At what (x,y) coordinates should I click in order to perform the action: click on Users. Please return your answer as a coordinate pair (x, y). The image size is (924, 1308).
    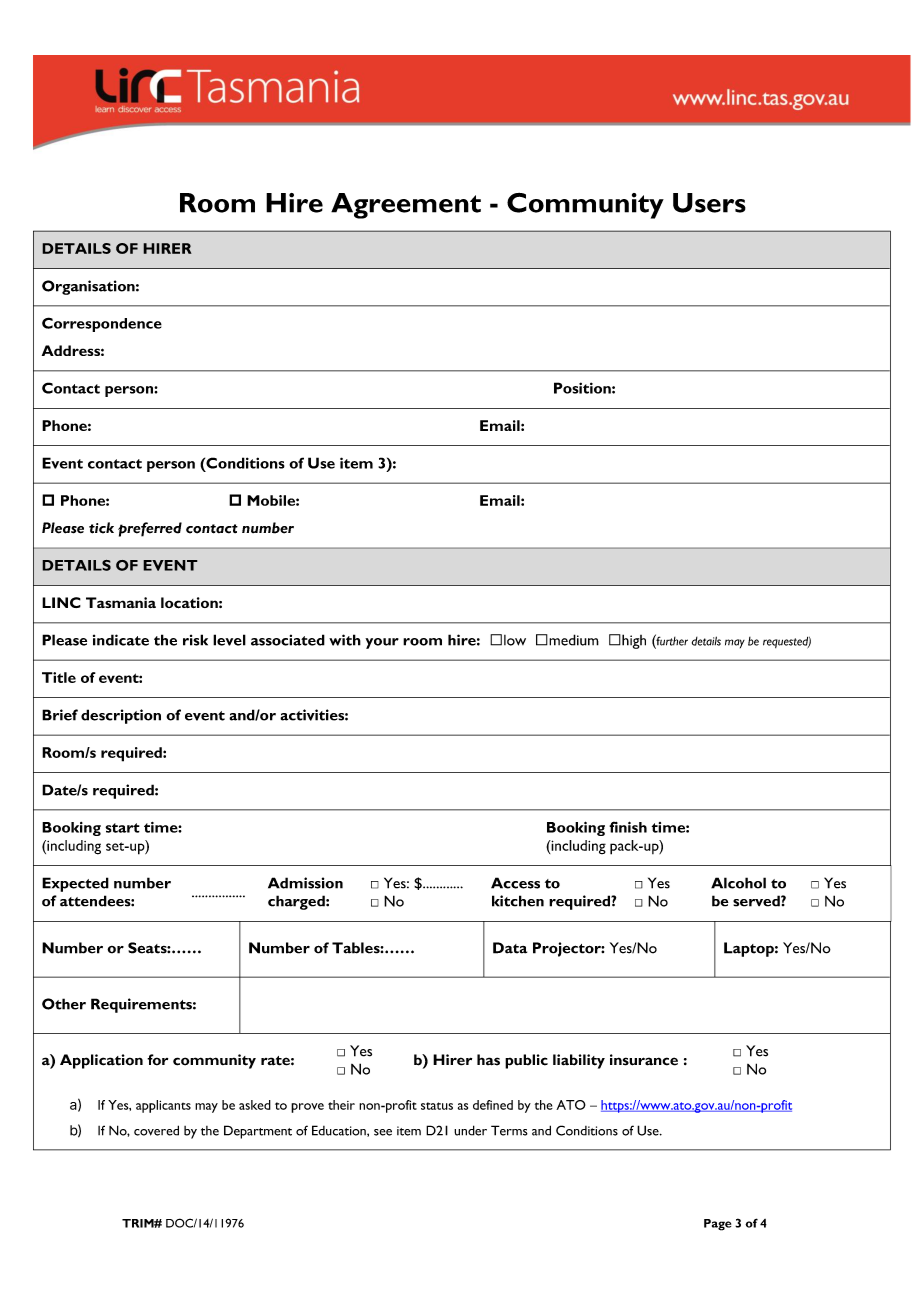
    Looking at the image, I should click on (709, 203).
